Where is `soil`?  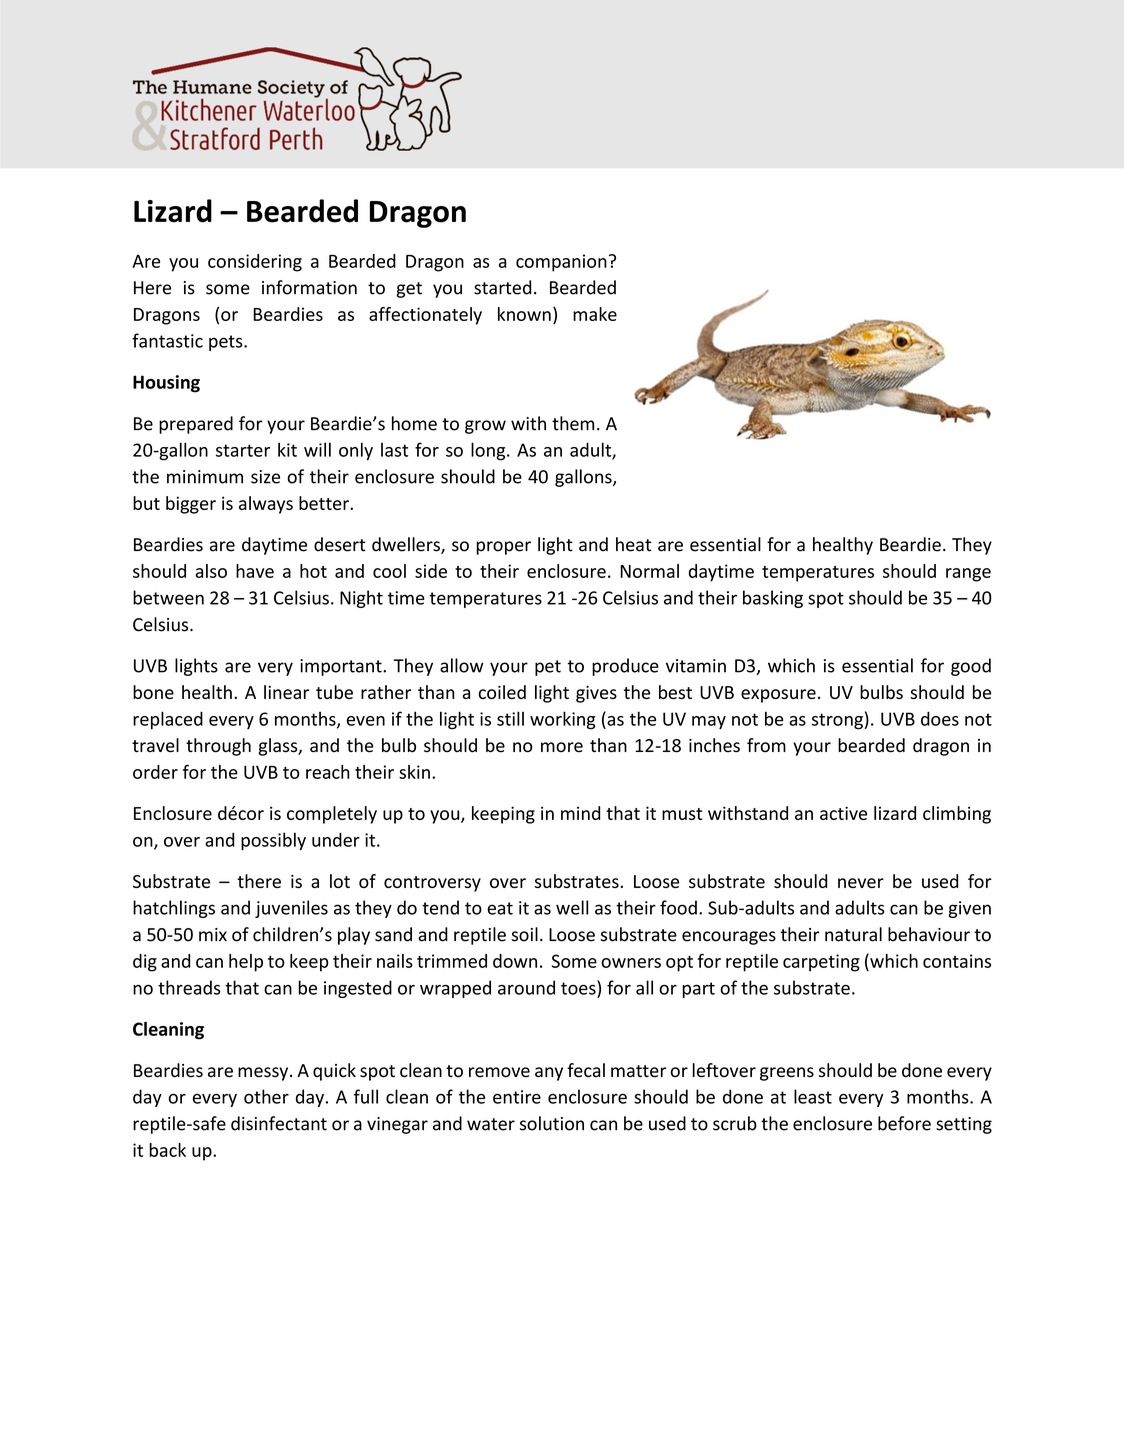 soil is located at coordinates (524, 934).
